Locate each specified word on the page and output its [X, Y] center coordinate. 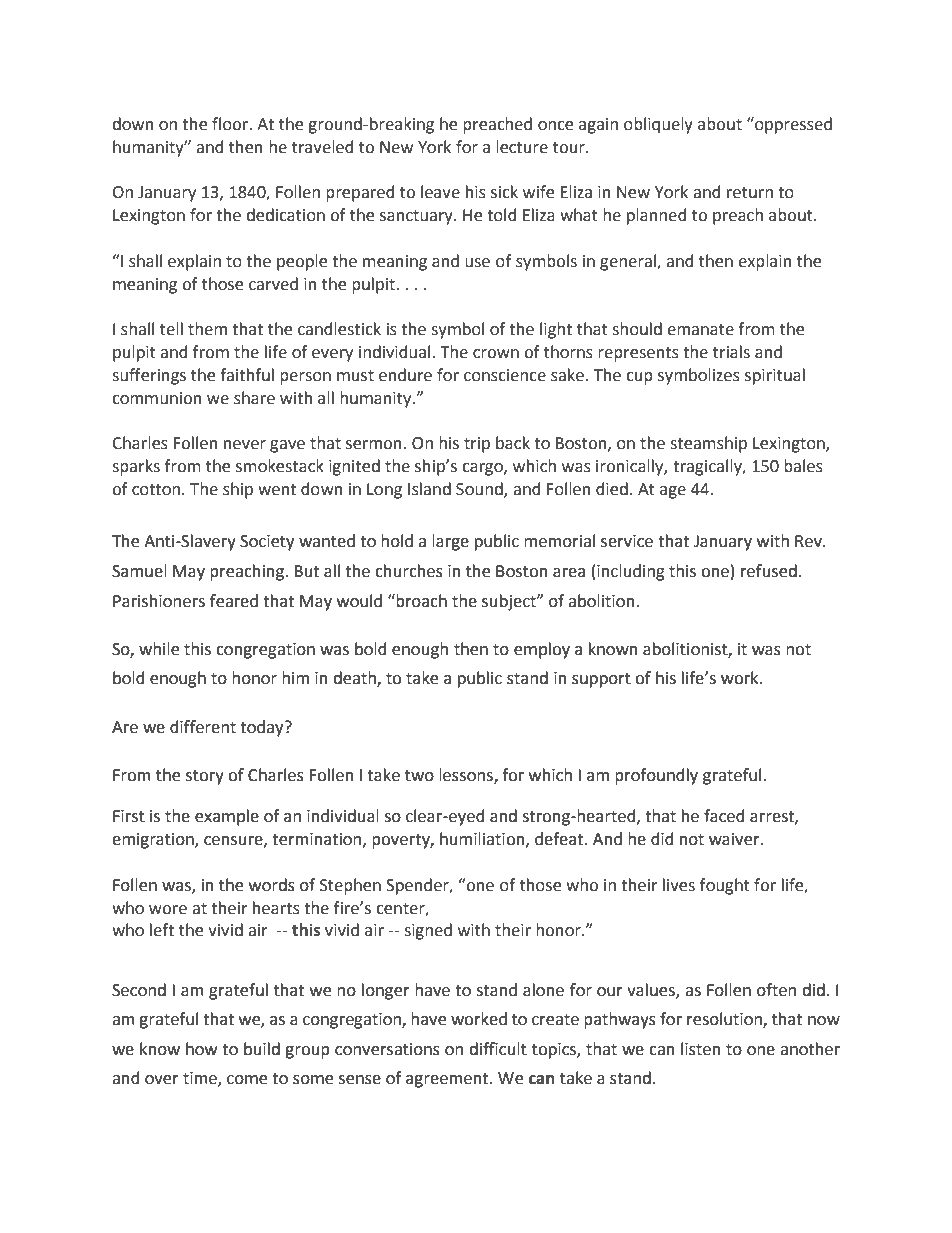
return [750, 193]
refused [769, 571]
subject [510, 602]
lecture [522, 147]
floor [231, 124]
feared [234, 601]
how [201, 1049]
